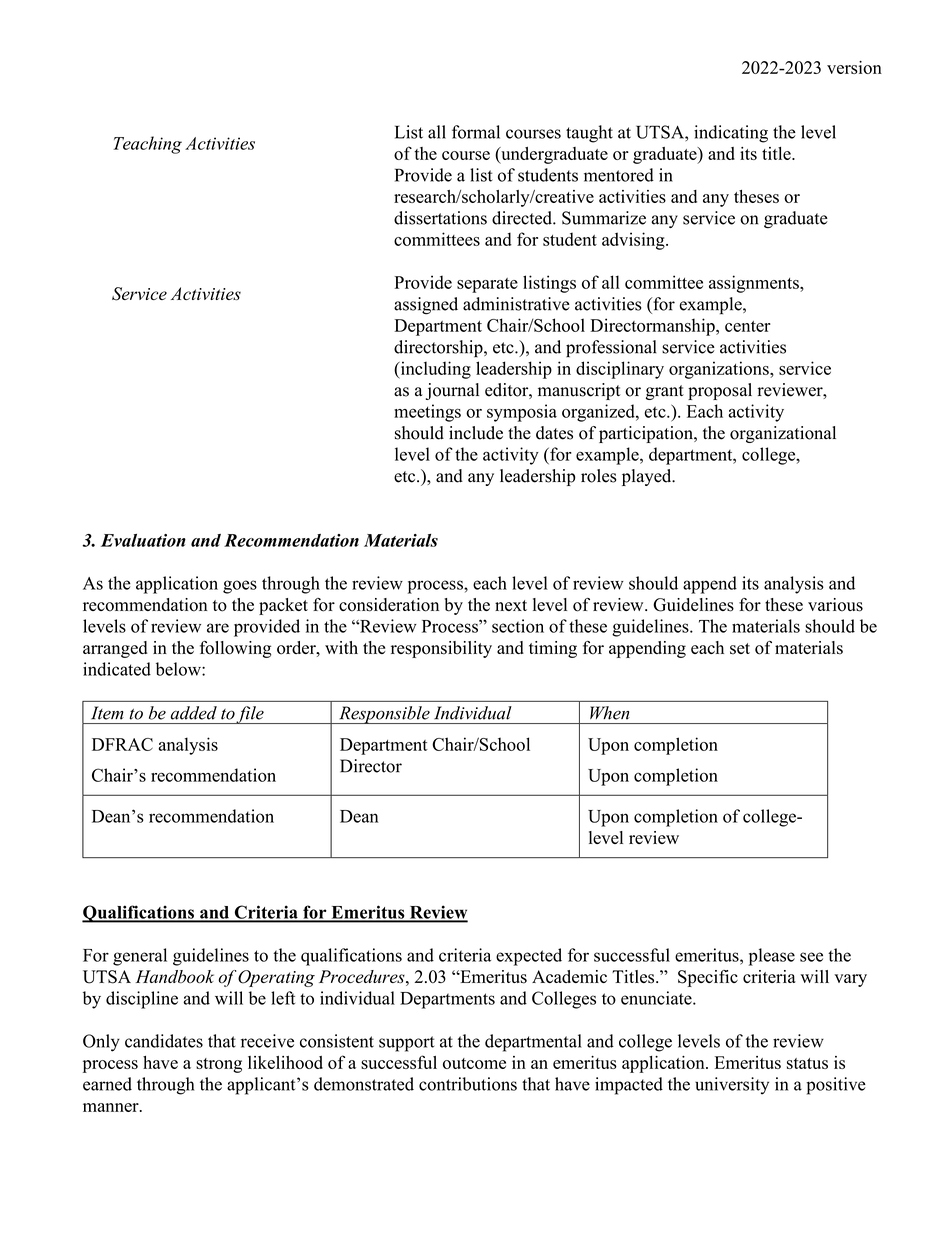 Image resolution: width=952 pixels, height=1233 pixels. I want to click on next, so click(511, 605).
